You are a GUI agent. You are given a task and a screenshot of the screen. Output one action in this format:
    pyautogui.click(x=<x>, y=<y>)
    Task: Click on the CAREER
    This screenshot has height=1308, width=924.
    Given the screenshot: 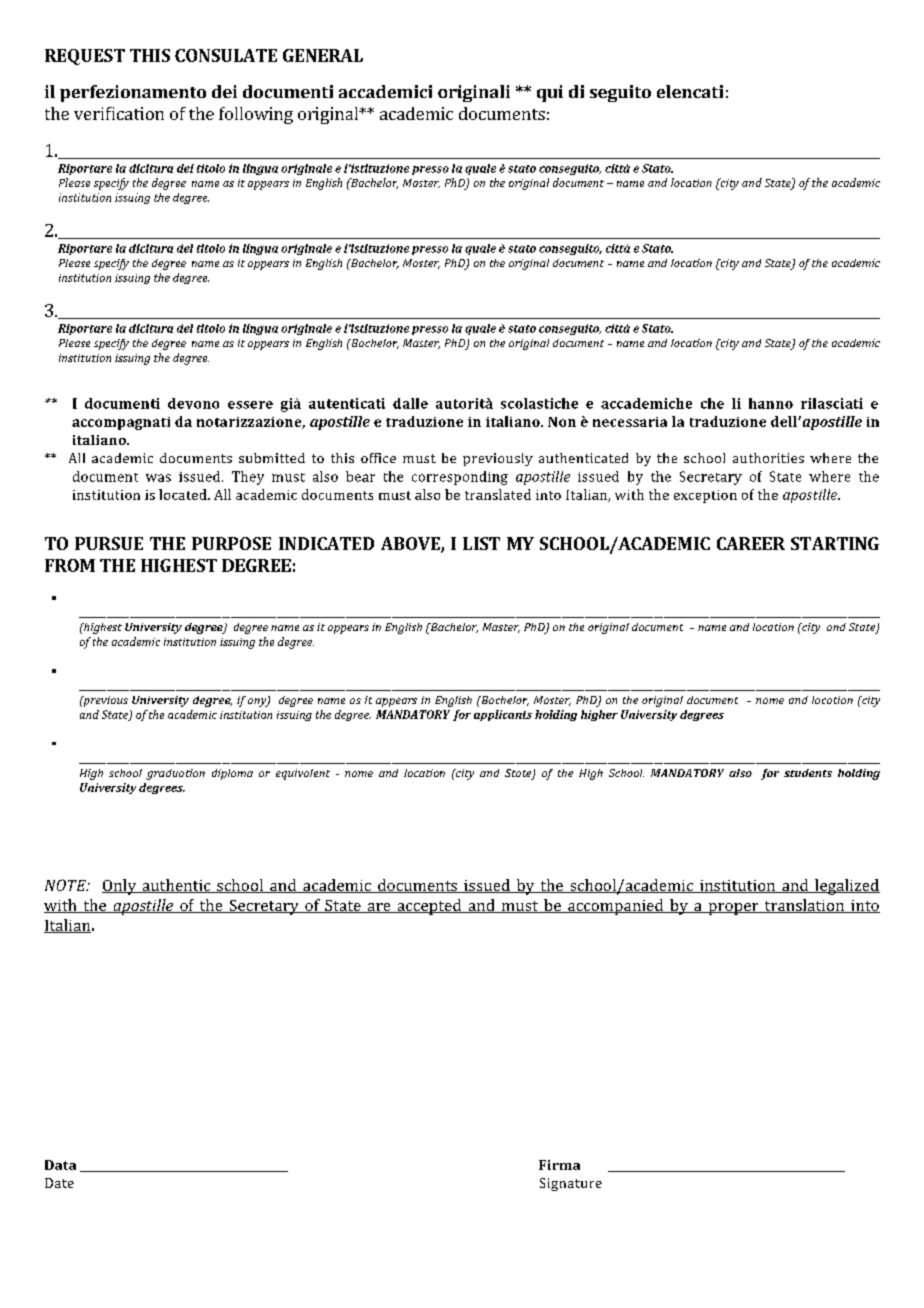 What is the action you would take?
    pyautogui.click(x=751, y=543)
